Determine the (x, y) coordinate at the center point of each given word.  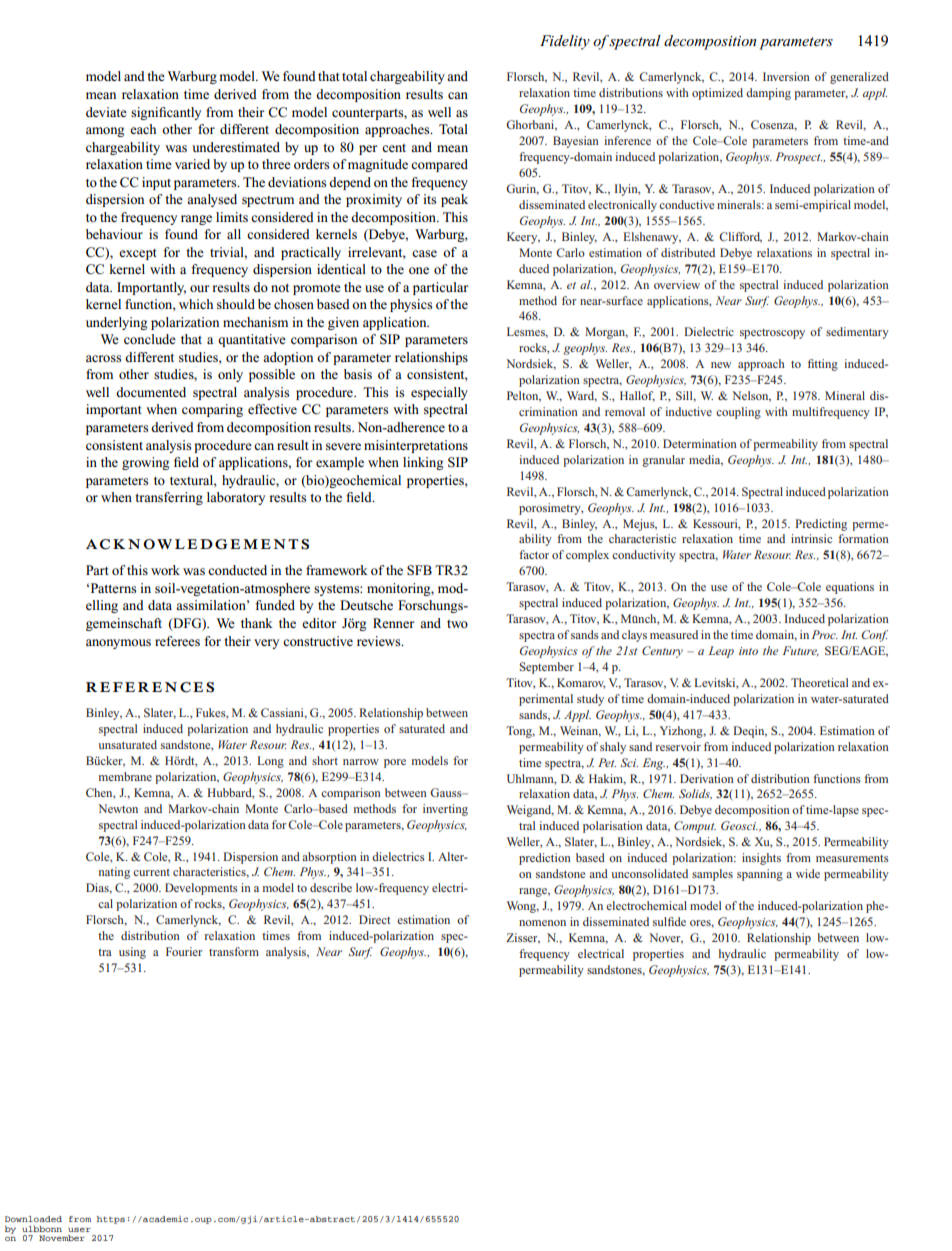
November (62, 1238)
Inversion (786, 76)
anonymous (118, 644)
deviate (106, 112)
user (79, 1229)
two (457, 624)
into (748, 651)
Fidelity (565, 42)
